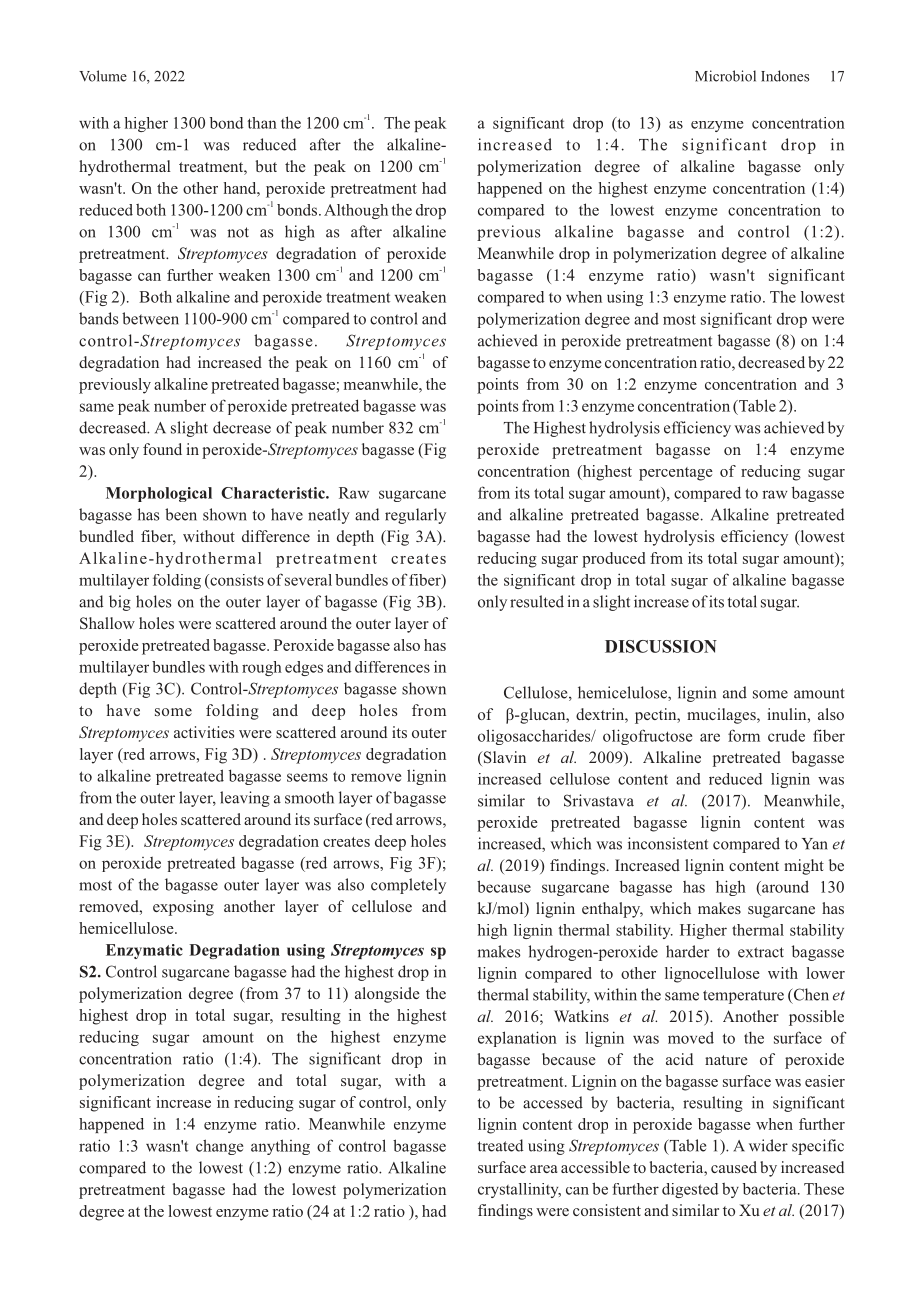  I want to click on Microbiol, so click(725, 76).
